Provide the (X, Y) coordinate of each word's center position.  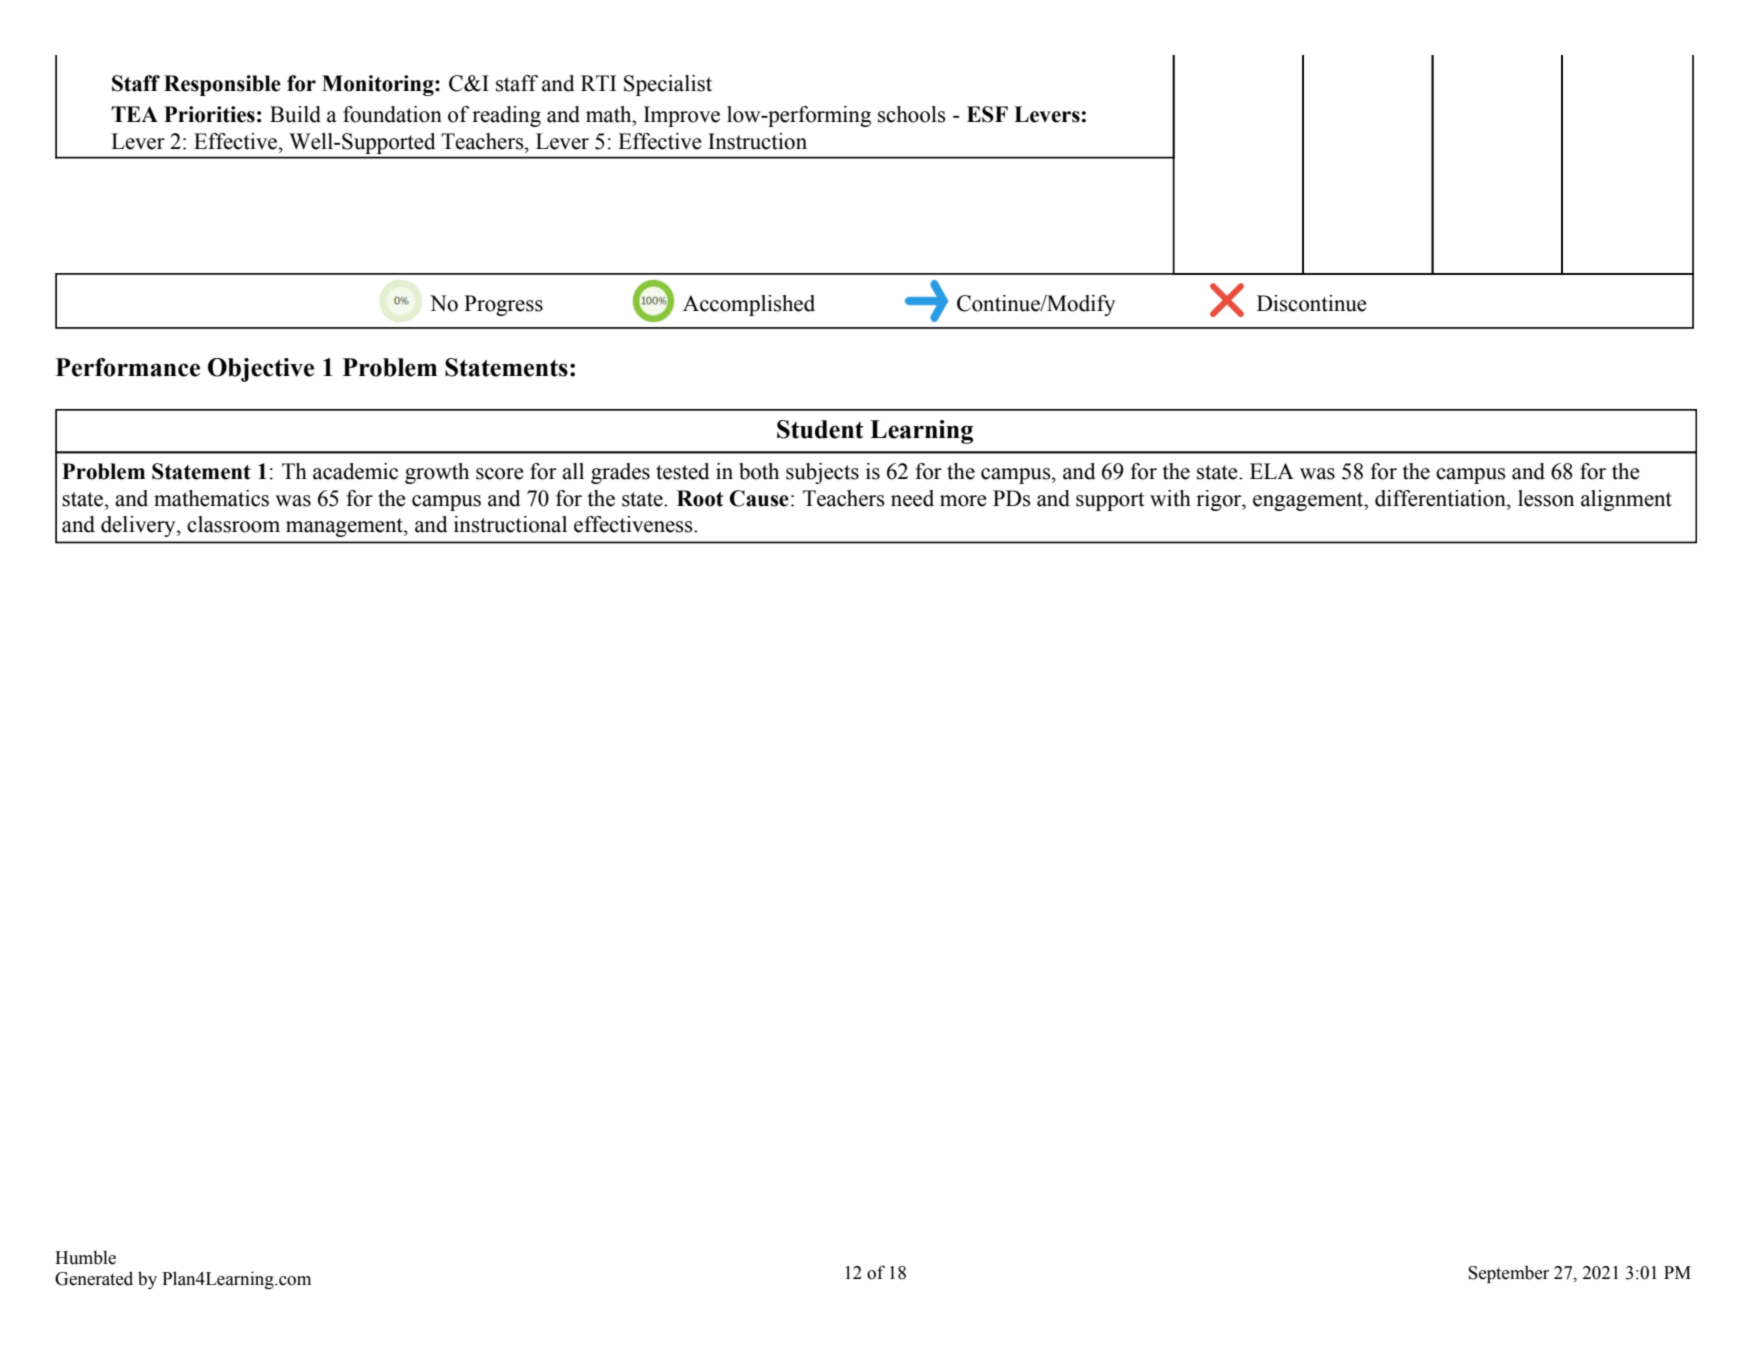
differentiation (1441, 498)
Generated (94, 1278)
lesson (1546, 498)
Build (295, 114)
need (912, 498)
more (963, 501)
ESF (987, 114)
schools (912, 114)
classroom (233, 524)
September (1508, 1274)
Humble (85, 1257)
